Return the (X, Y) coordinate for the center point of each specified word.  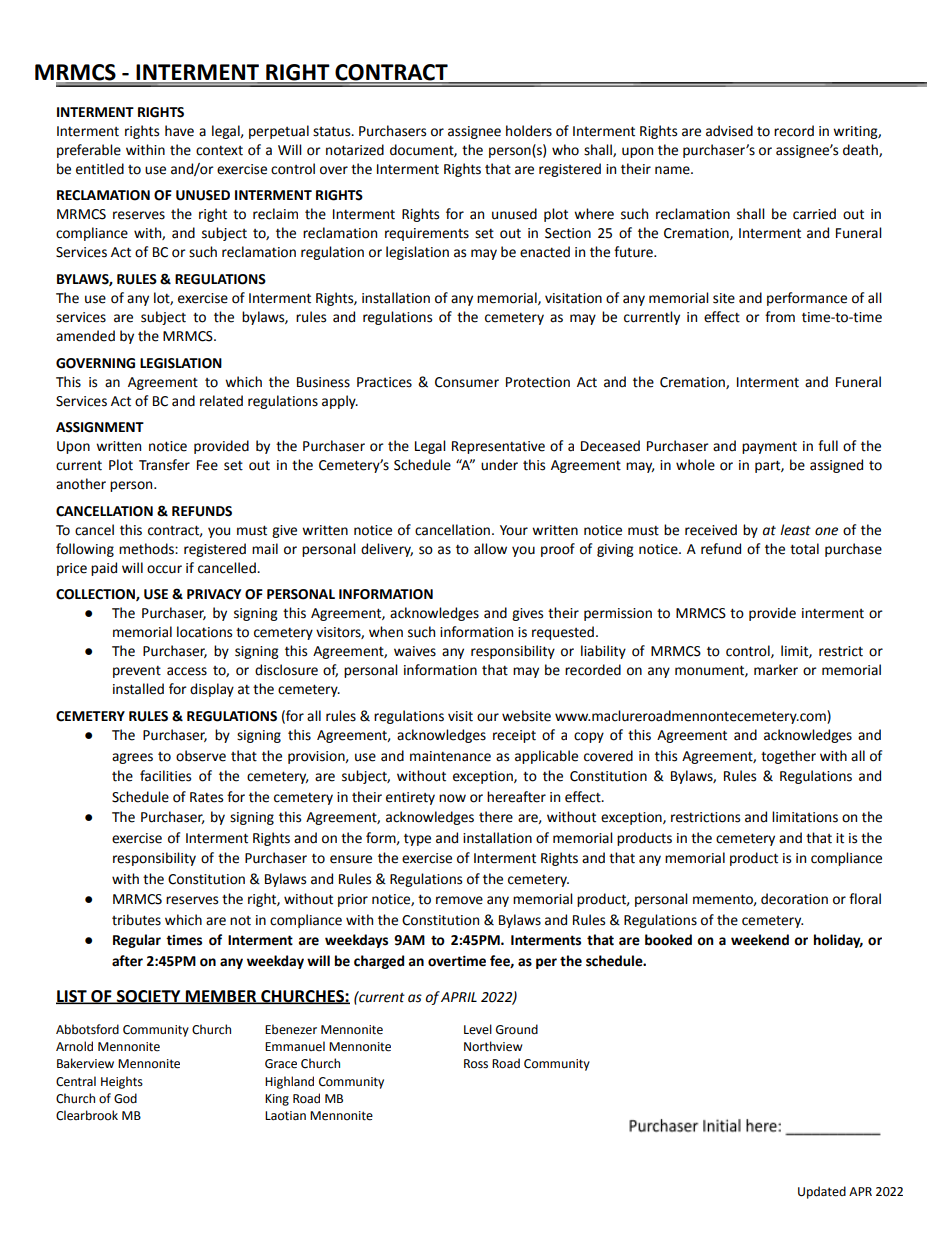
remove (459, 900)
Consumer (467, 382)
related (221, 401)
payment (769, 448)
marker (776, 670)
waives (415, 651)
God (125, 1098)
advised (729, 131)
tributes (136, 920)
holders (529, 131)
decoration (794, 899)
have (179, 131)
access (187, 671)
